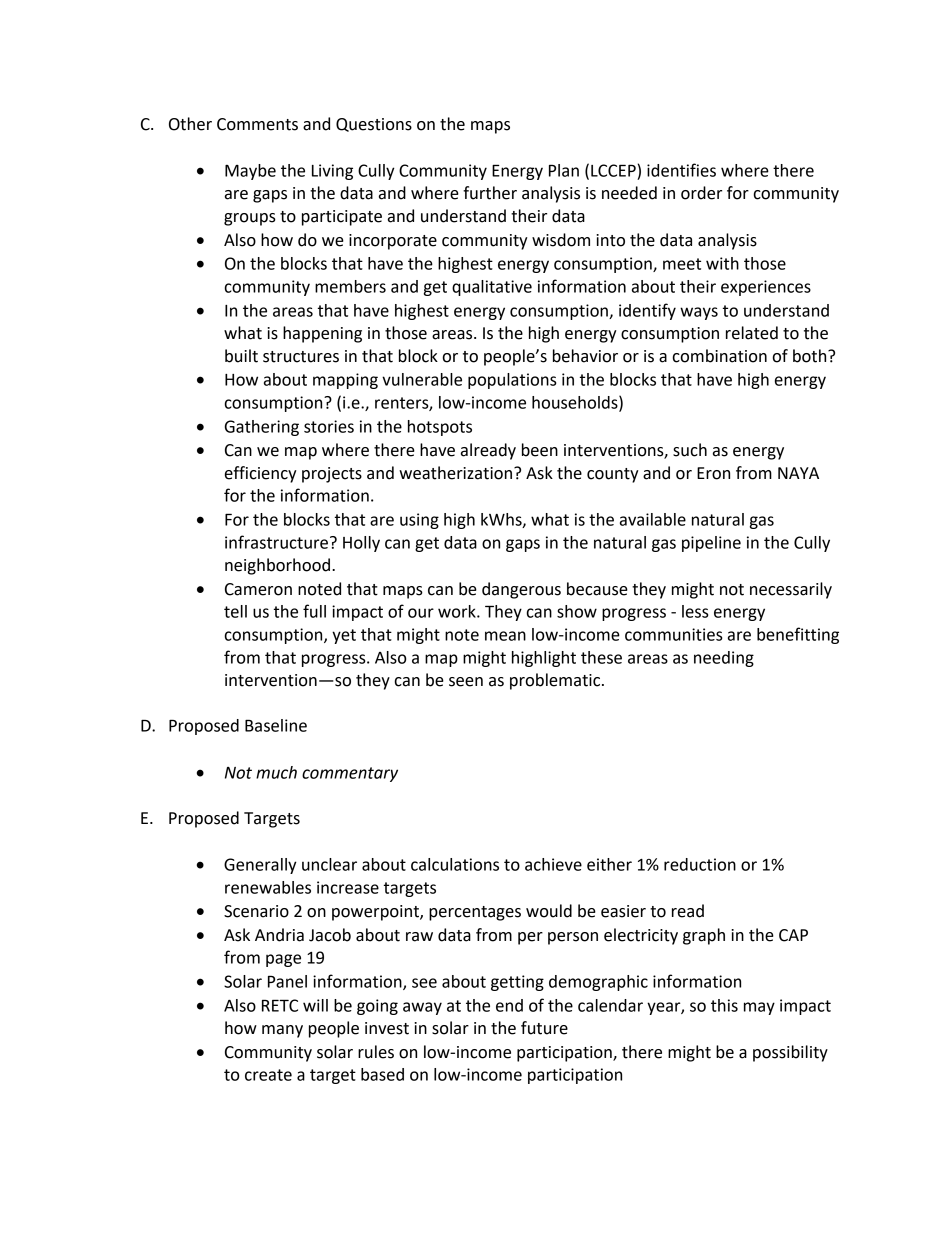 Image resolution: width=952 pixels, height=1233 pixels. I want to click on further, so click(490, 193).
